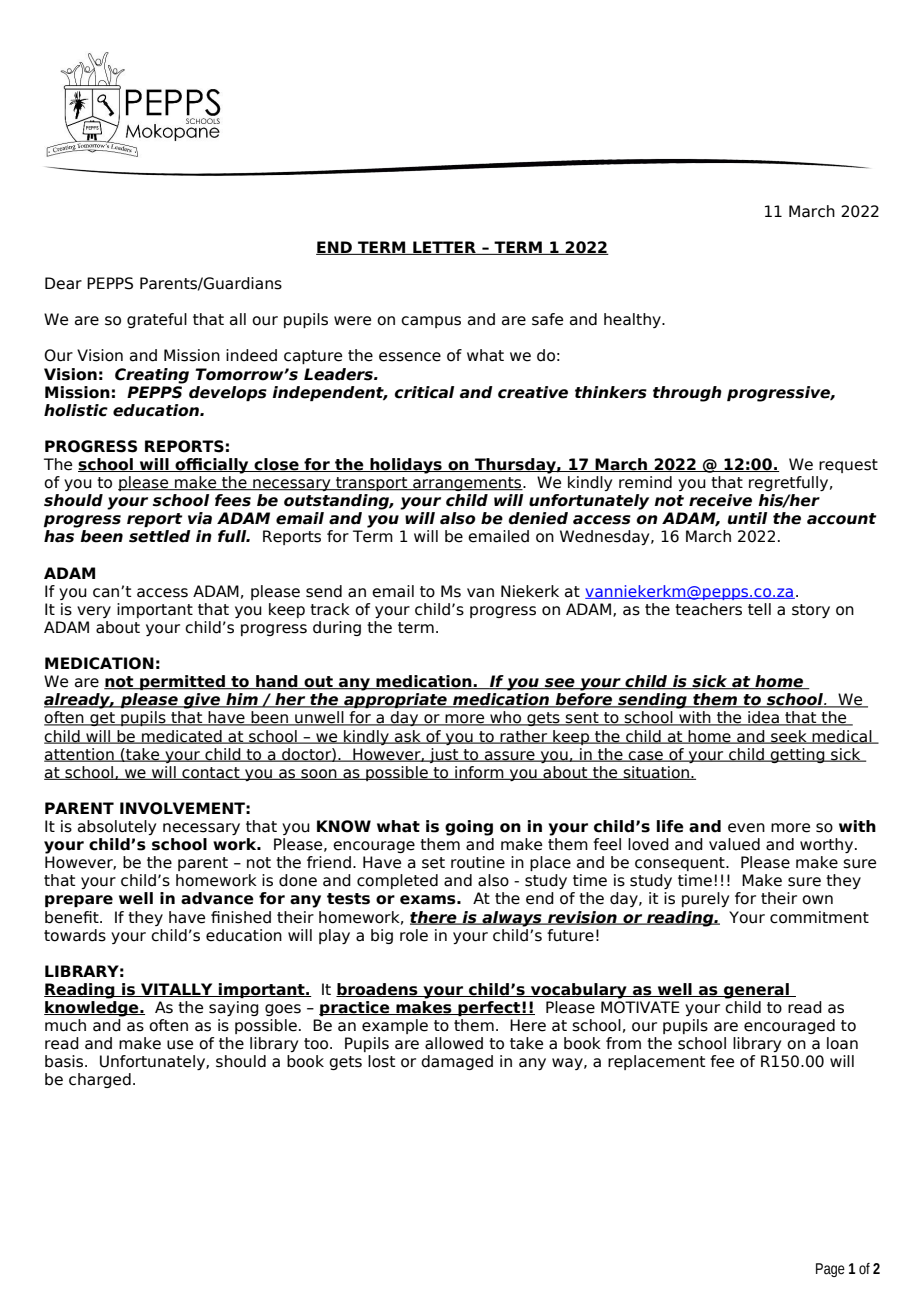  Describe the element at coordinates (756, 991) in the screenshot. I see `general` at that location.
